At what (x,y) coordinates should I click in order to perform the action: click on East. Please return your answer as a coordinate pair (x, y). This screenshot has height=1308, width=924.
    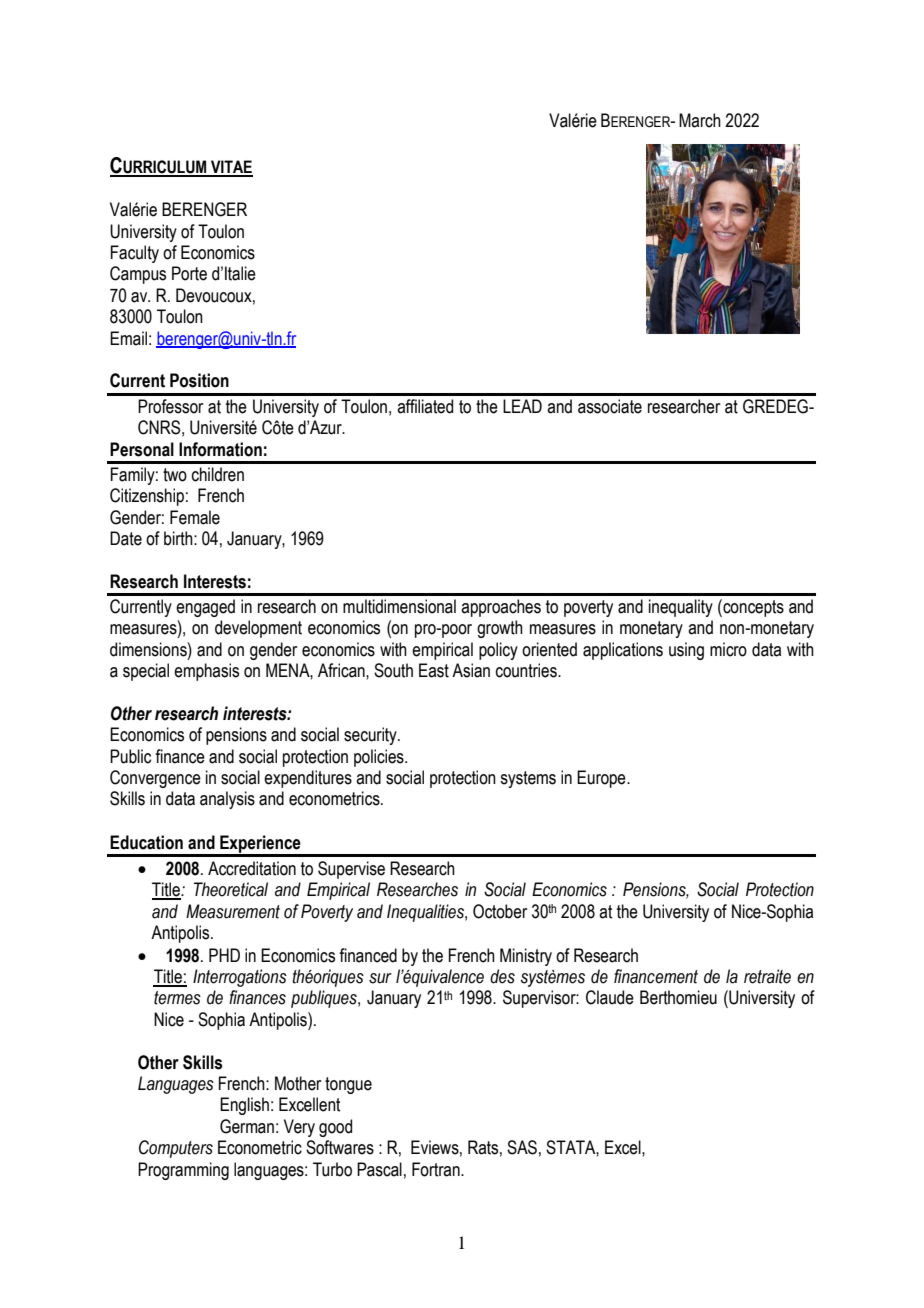
    Looking at the image, I should click on (434, 670).
